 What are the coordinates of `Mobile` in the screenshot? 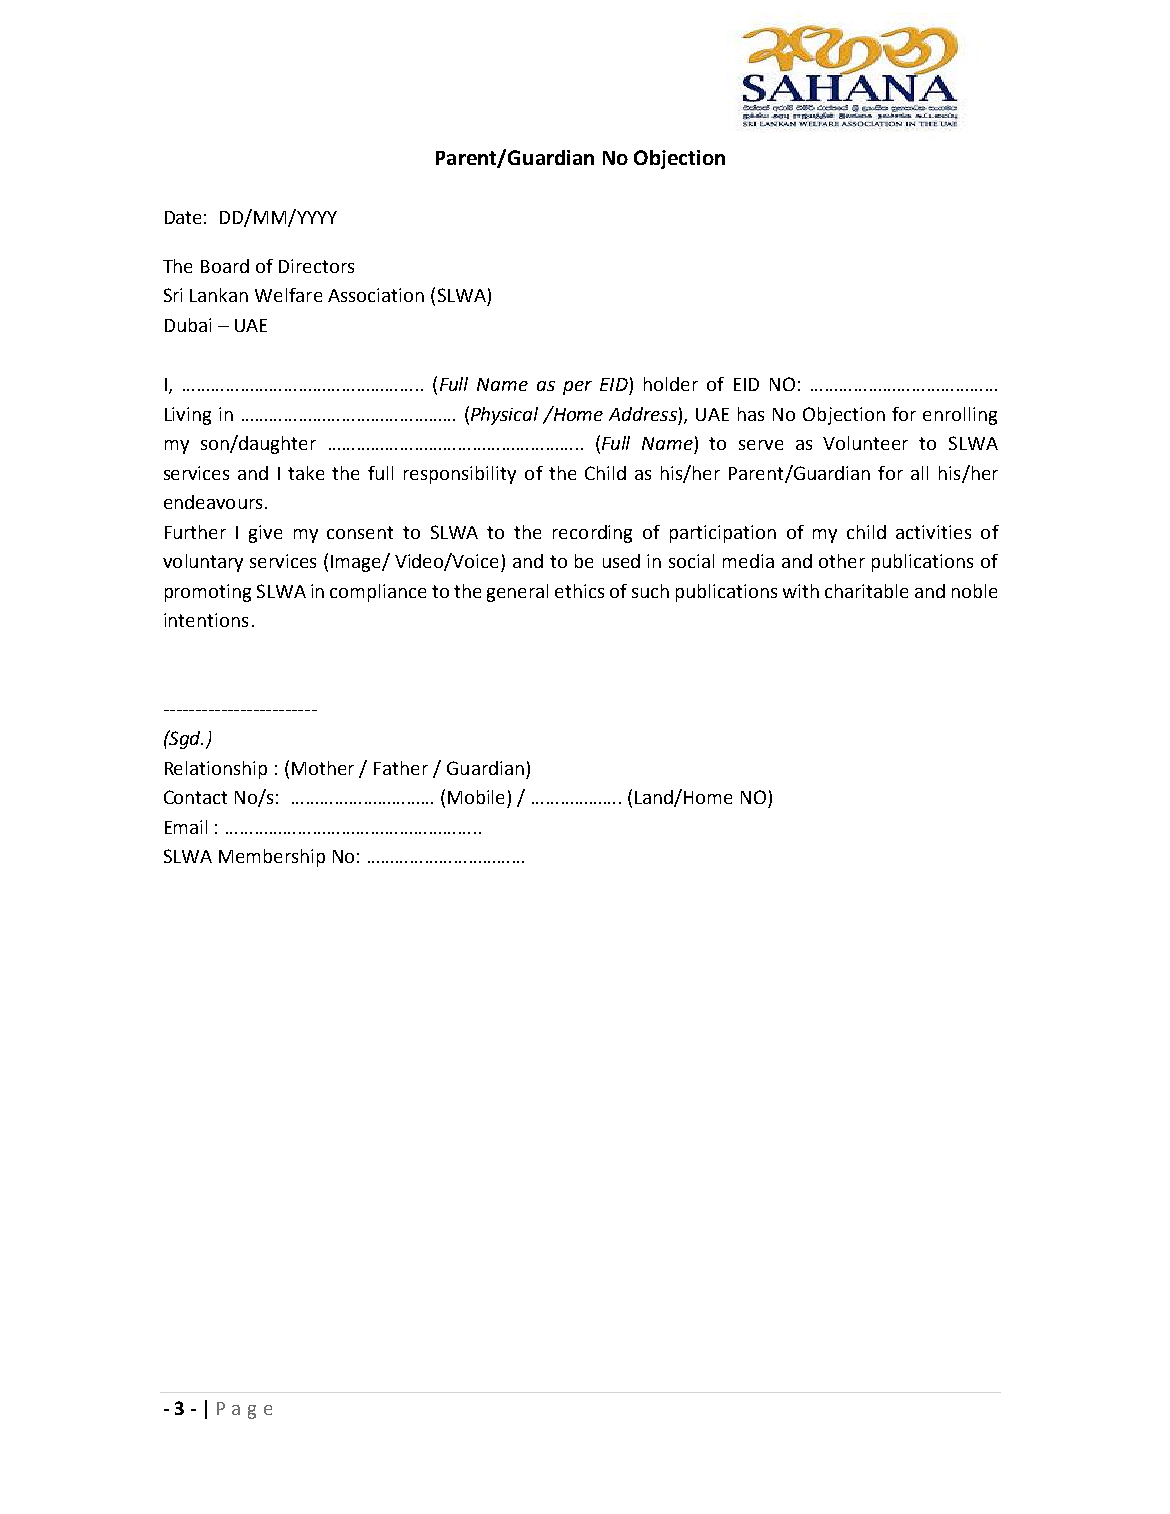 It's located at (476, 797).
